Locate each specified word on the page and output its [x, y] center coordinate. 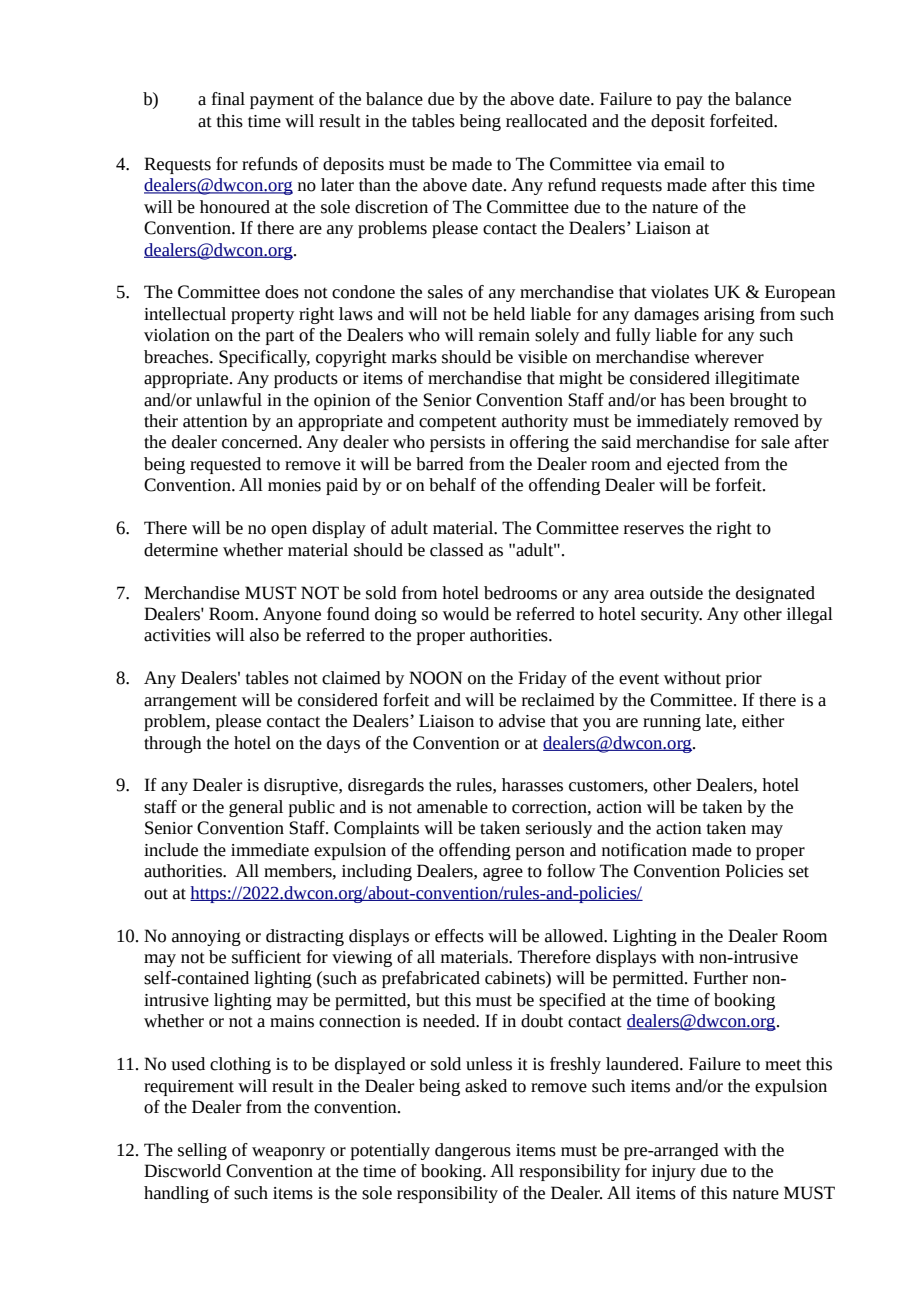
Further [720, 978]
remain [504, 335]
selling [202, 1151]
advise [522, 721]
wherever [729, 357]
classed [457, 550]
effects [459, 936]
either [763, 721]
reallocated [546, 121]
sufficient [266, 957]
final [228, 99]
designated [775, 594]
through [173, 744]
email [684, 164]
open [289, 531]
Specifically [264, 358]
